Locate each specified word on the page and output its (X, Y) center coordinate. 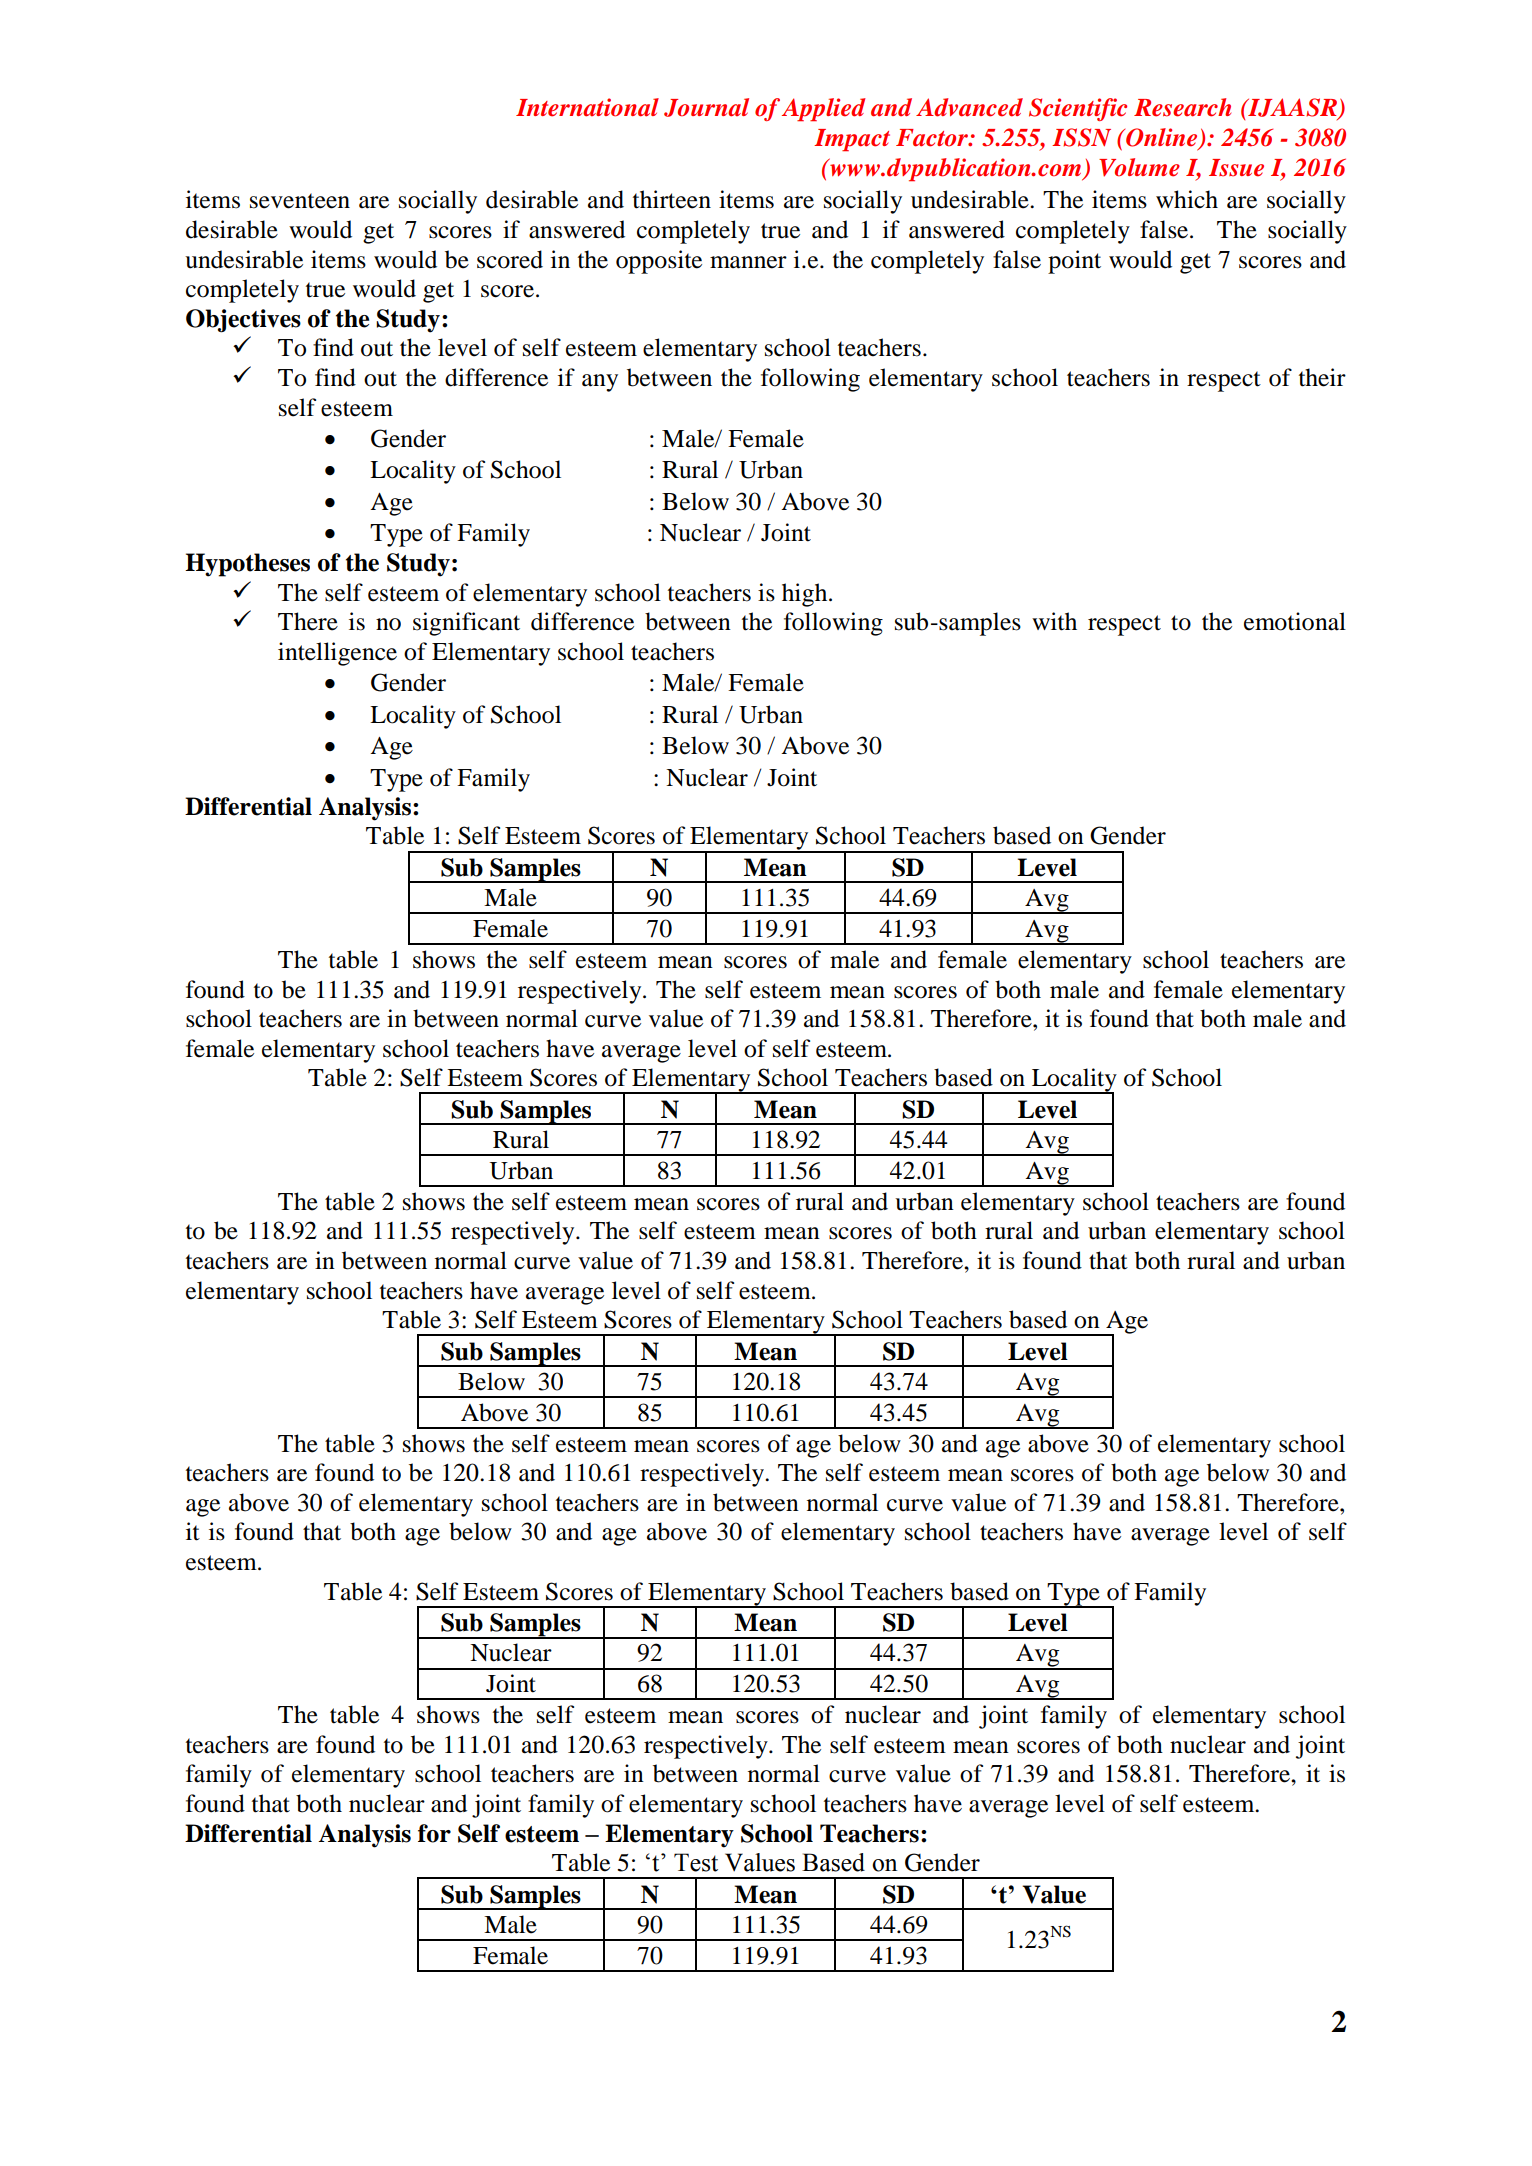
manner (748, 262)
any (600, 383)
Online (1162, 138)
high (806, 595)
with (1054, 621)
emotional (1295, 621)
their (1322, 377)
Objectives (243, 321)
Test (696, 1862)
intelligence (337, 654)
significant (466, 624)
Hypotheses (247, 565)
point (1074, 262)
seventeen (300, 201)
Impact (852, 140)
